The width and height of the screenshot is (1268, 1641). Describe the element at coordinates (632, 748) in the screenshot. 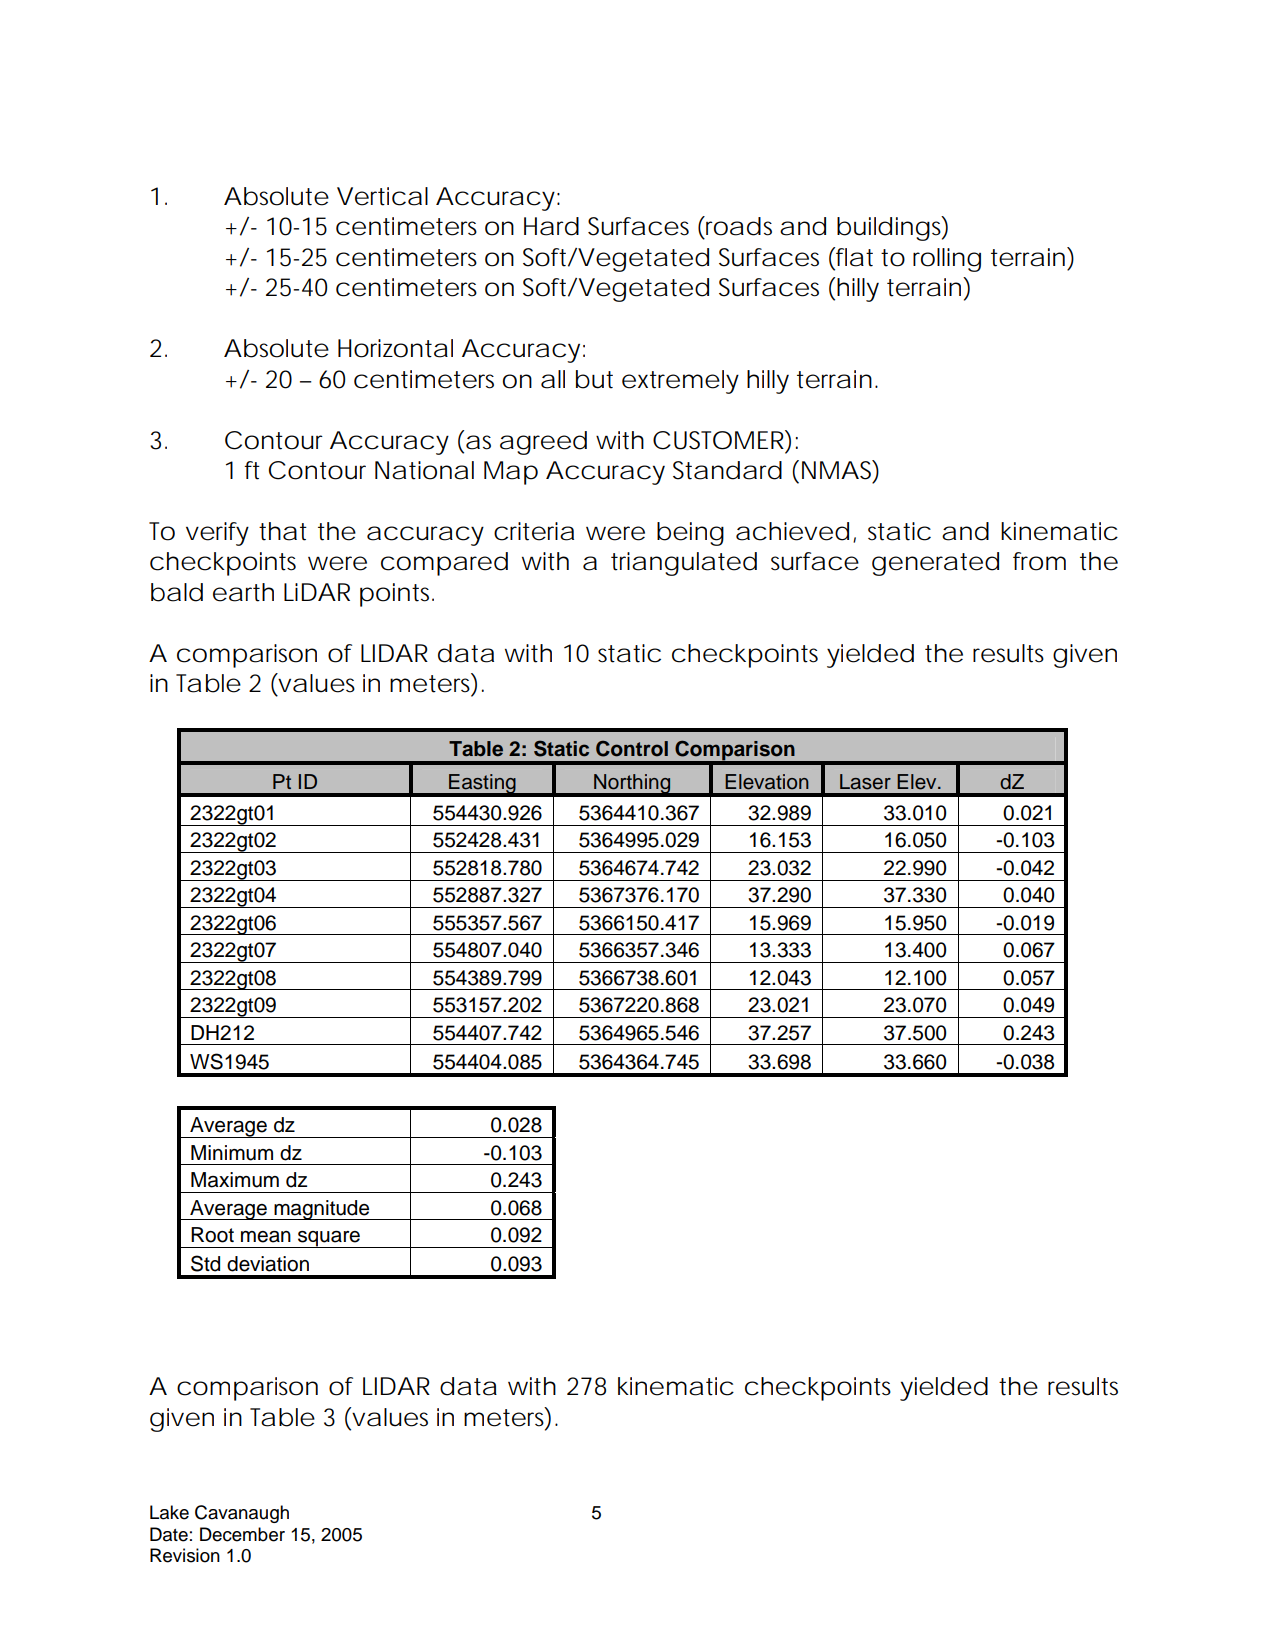

I see `Control` at that location.
